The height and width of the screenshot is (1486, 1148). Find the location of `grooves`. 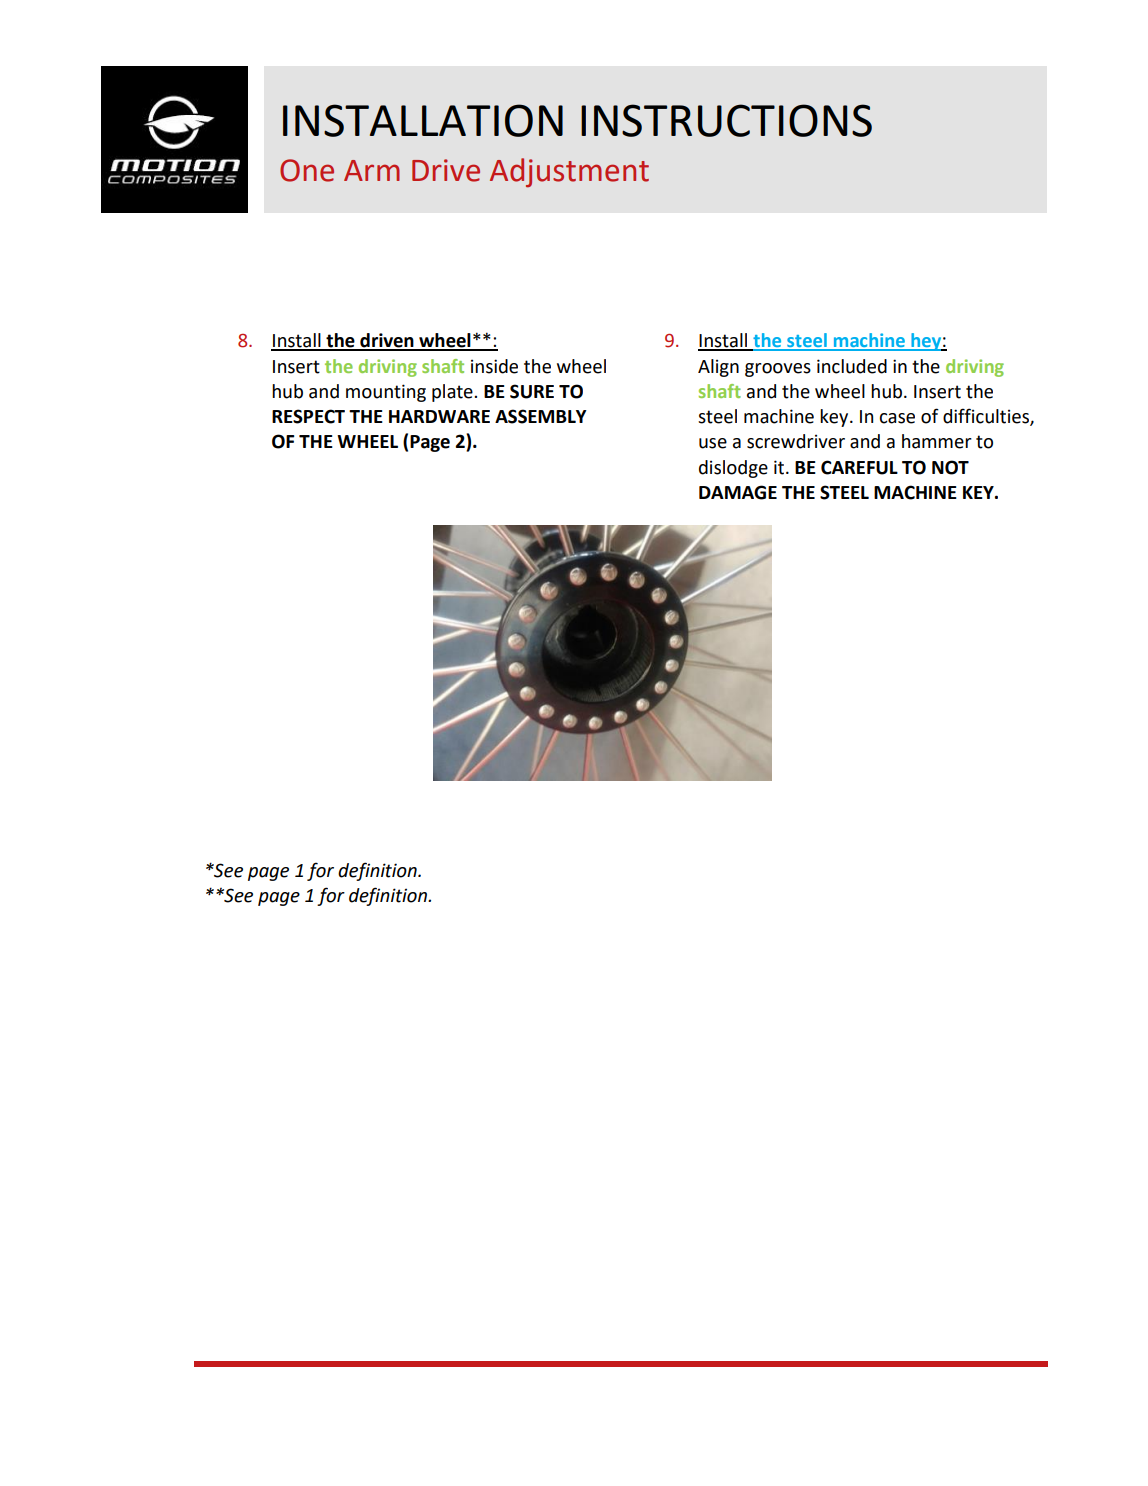

grooves is located at coordinates (778, 370).
